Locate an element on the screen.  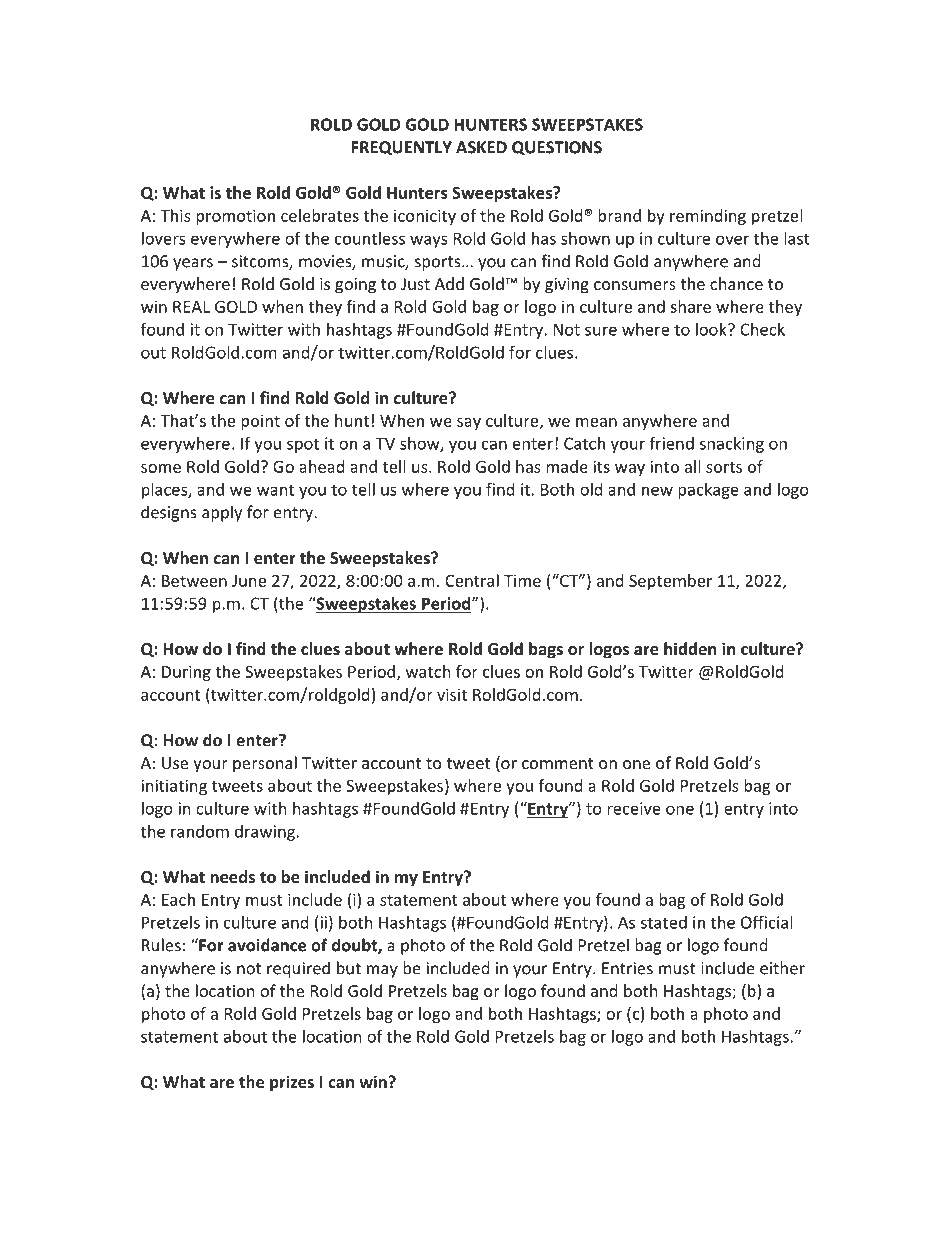
Central is located at coordinates (472, 580).
